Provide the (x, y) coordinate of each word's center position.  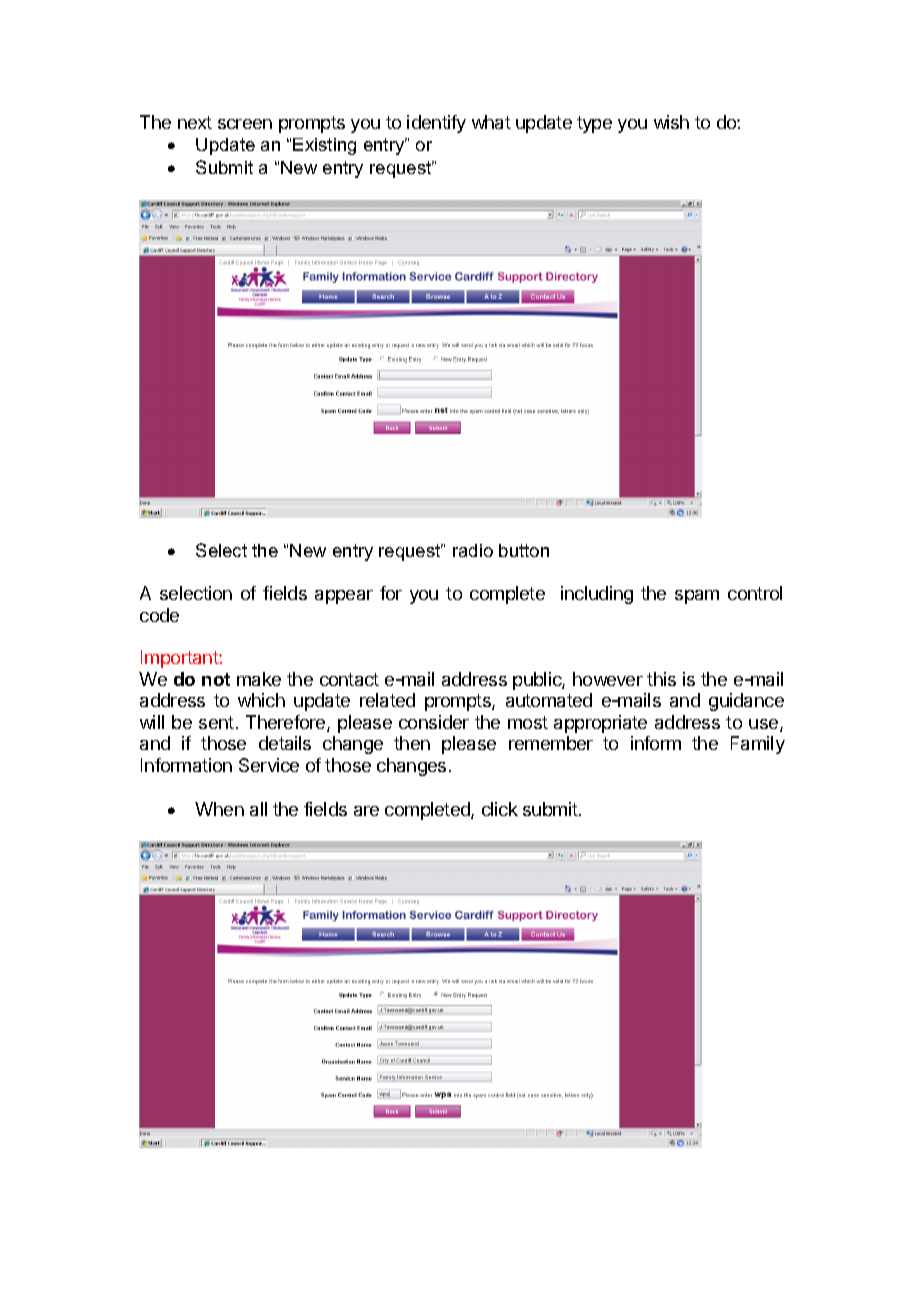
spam (697, 597)
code (159, 615)
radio (473, 550)
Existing (324, 146)
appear (344, 597)
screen (245, 124)
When (219, 809)
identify (436, 124)
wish (671, 122)
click (500, 809)
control (755, 593)
